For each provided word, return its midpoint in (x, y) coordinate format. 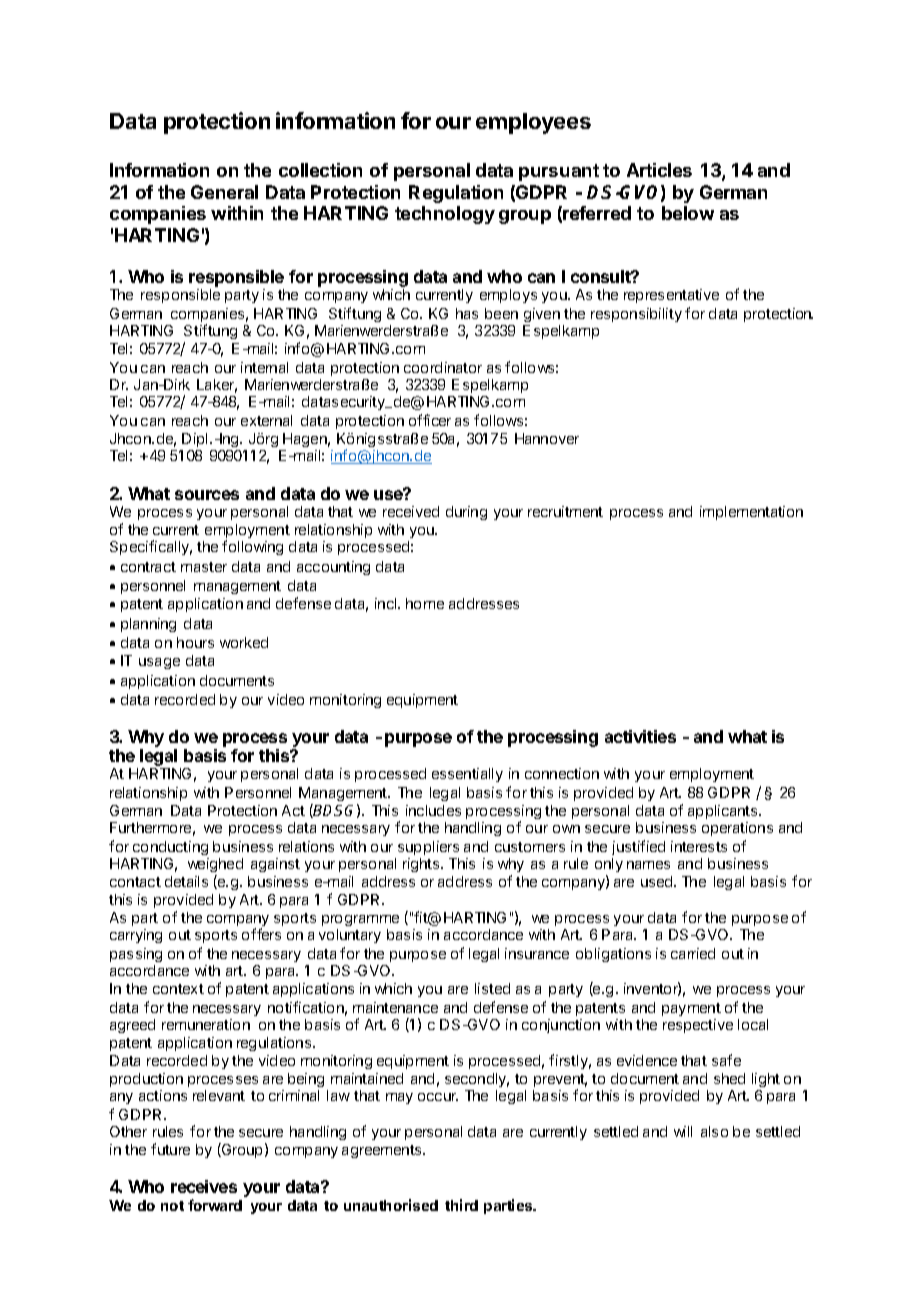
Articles (659, 170)
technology (445, 215)
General (224, 192)
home (425, 603)
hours (195, 642)
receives (204, 1186)
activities (640, 736)
